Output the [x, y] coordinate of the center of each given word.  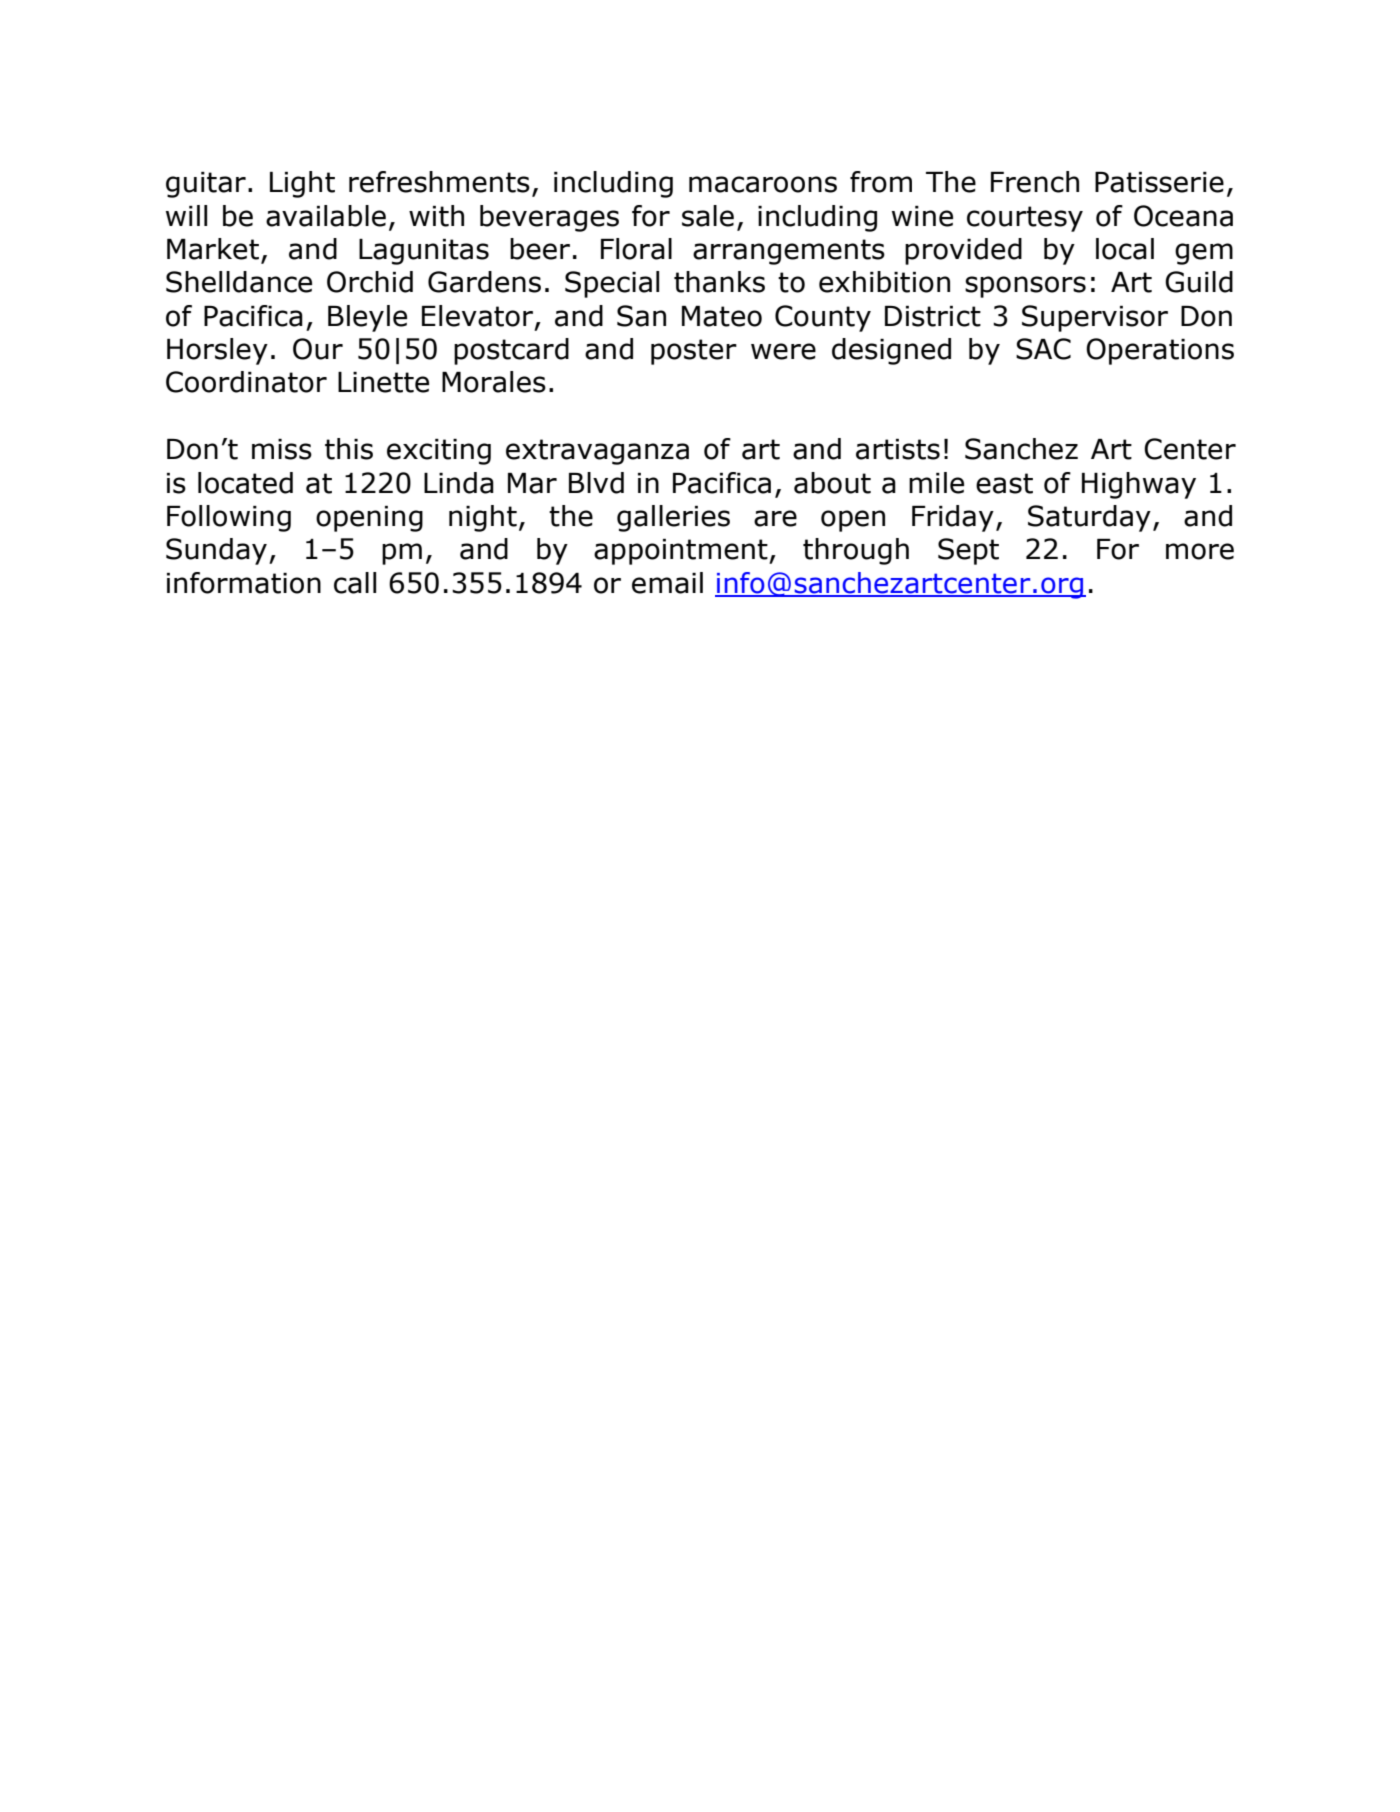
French [1035, 182]
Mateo [722, 316]
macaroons [763, 184]
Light [302, 184]
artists [898, 449]
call [355, 583]
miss [282, 449]
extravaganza [597, 452]
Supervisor [1095, 318]
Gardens [484, 282]
